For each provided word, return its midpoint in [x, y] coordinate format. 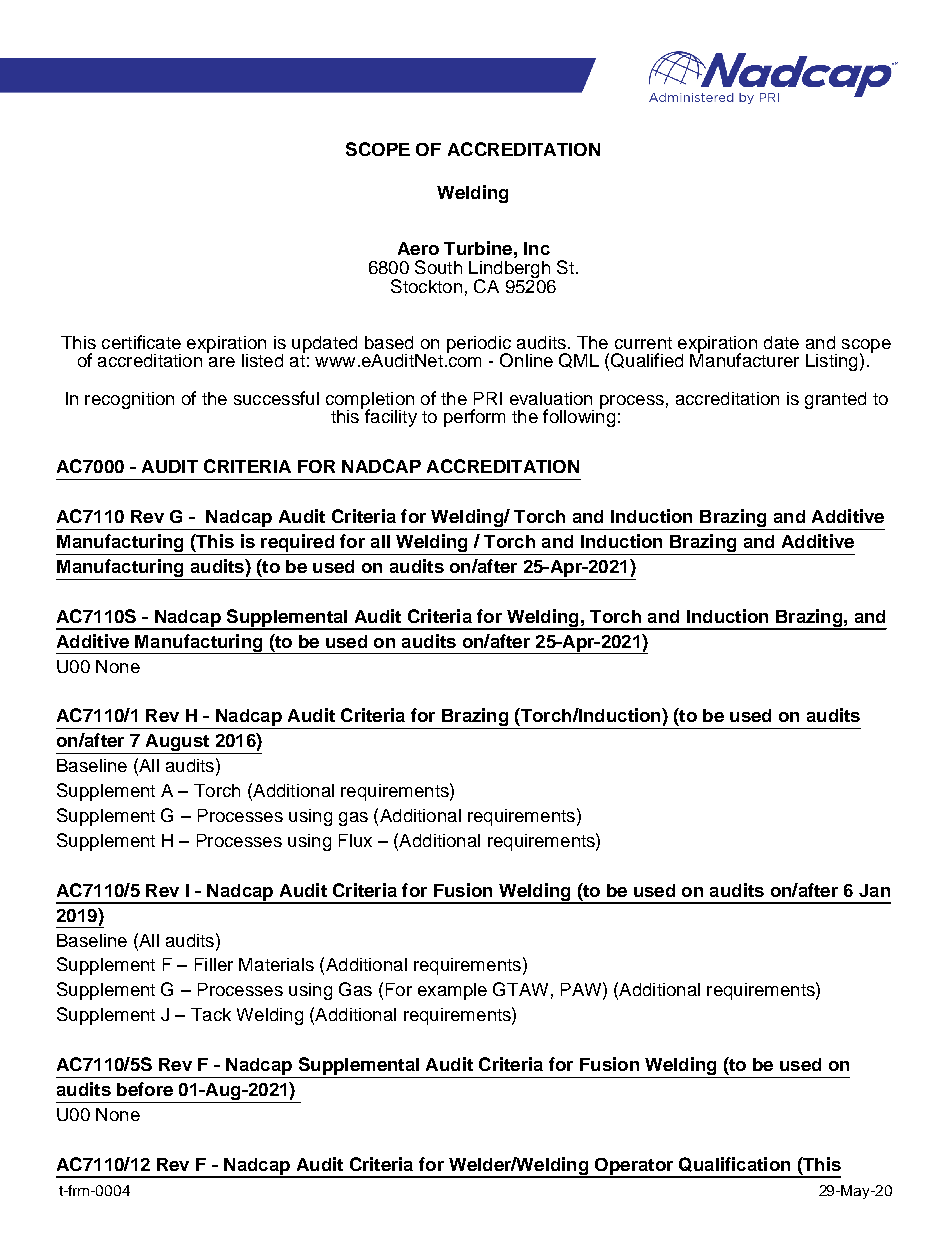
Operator [634, 1167]
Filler [214, 964]
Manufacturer [744, 359]
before [145, 1089]
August [177, 744]
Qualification [734, 1164]
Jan [874, 890]
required [297, 543]
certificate [141, 342]
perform [474, 418]
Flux [355, 840]
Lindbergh [510, 271]
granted [835, 400]
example [452, 991]
